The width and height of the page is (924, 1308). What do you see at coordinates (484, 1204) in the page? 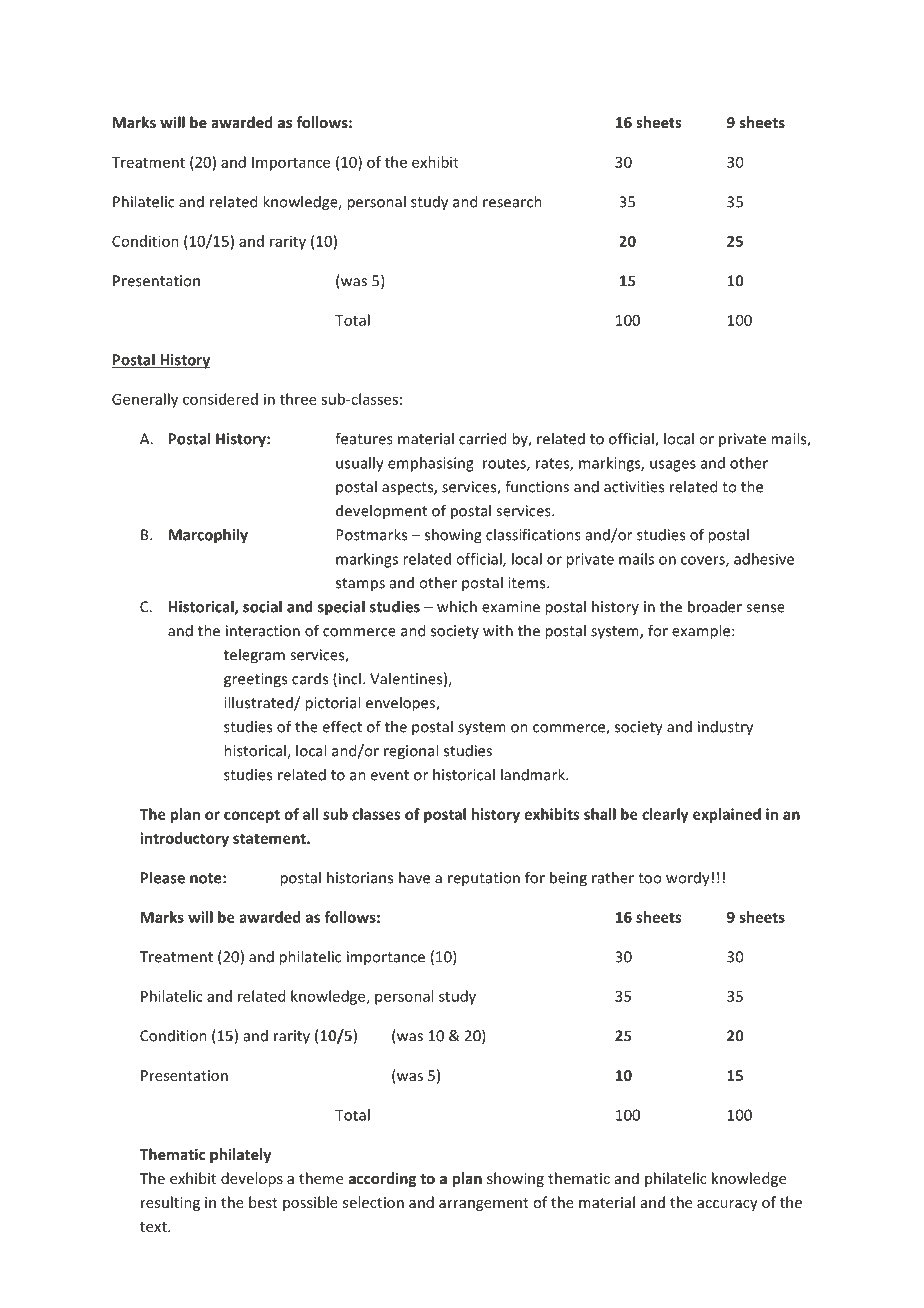
I see `arrangement` at bounding box center [484, 1204].
